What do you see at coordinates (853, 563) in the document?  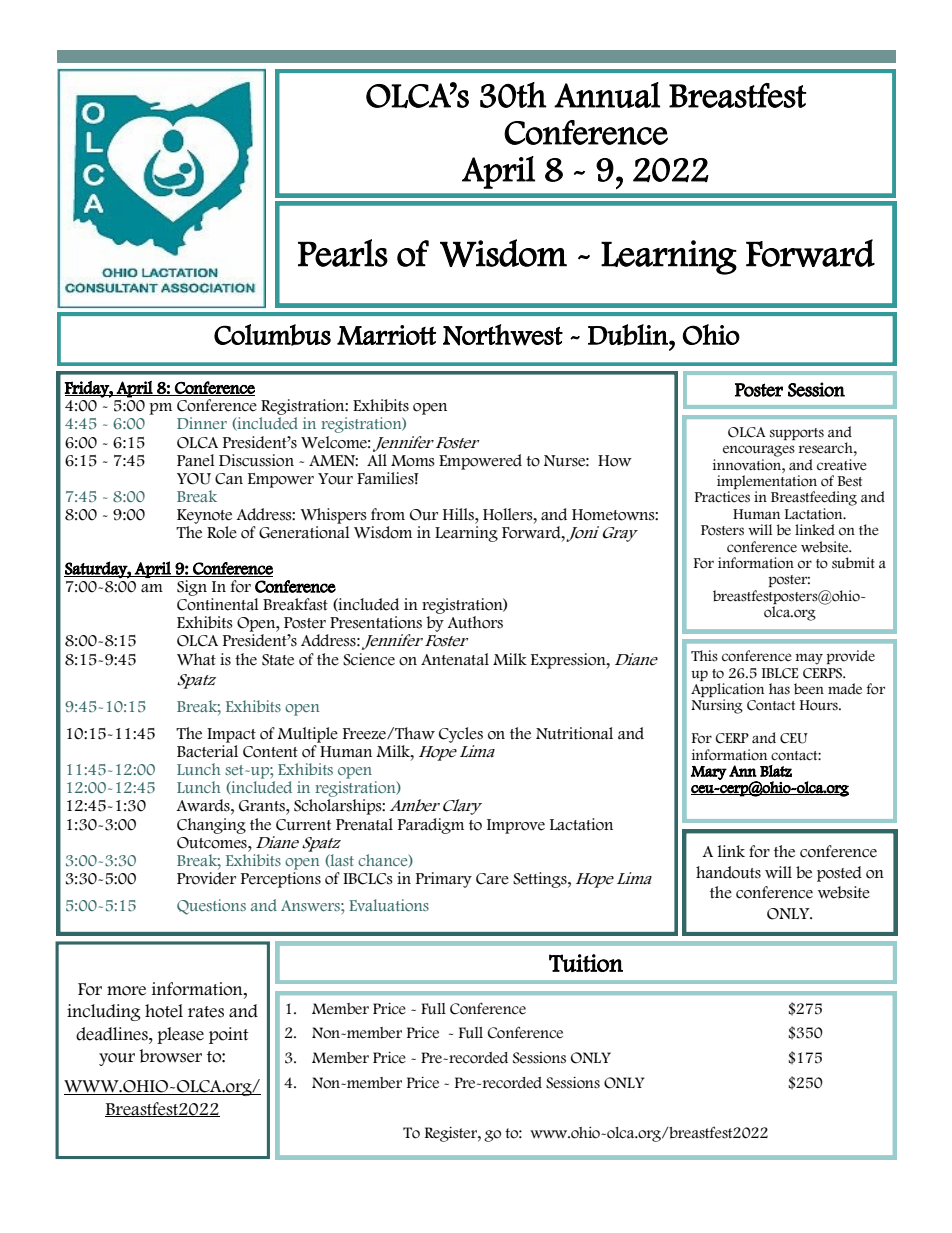 I see `submit` at bounding box center [853, 563].
